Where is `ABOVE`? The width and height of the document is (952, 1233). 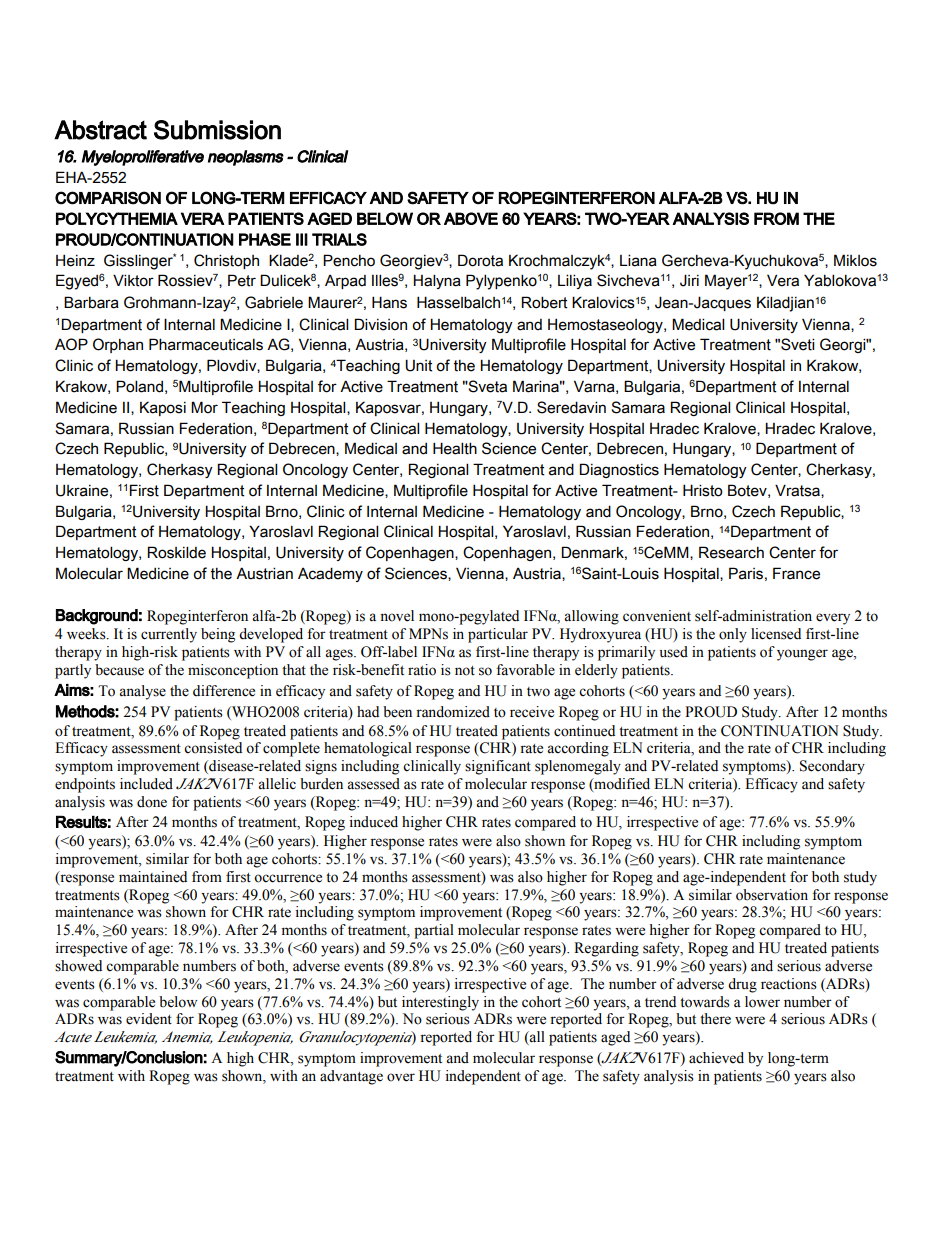 ABOVE is located at coordinates (471, 218).
